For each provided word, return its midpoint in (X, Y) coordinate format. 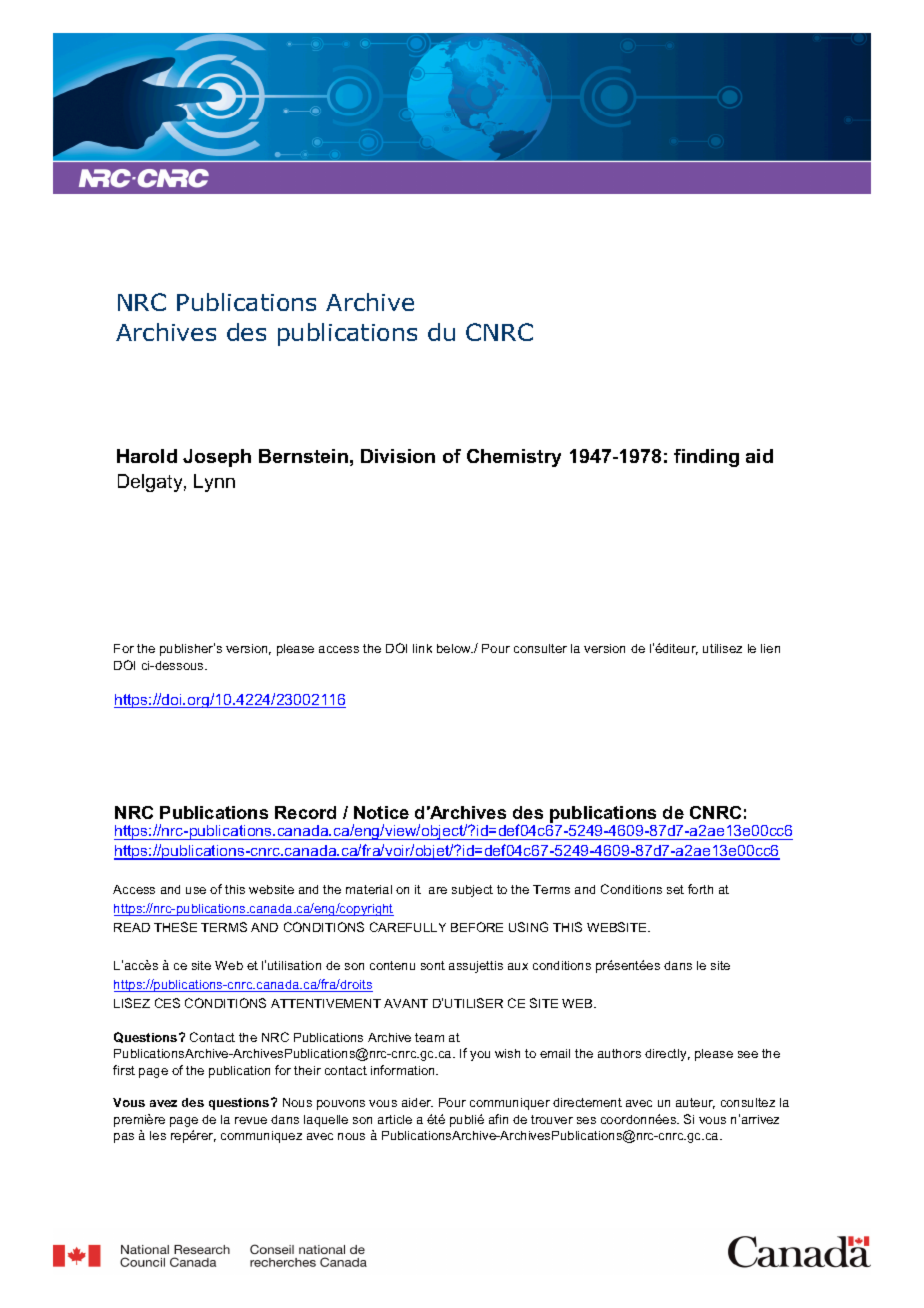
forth (700, 889)
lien (770, 648)
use (196, 890)
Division (398, 456)
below (455, 648)
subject (472, 891)
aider (417, 1102)
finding (706, 458)
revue (251, 1120)
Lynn (214, 483)
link (422, 648)
